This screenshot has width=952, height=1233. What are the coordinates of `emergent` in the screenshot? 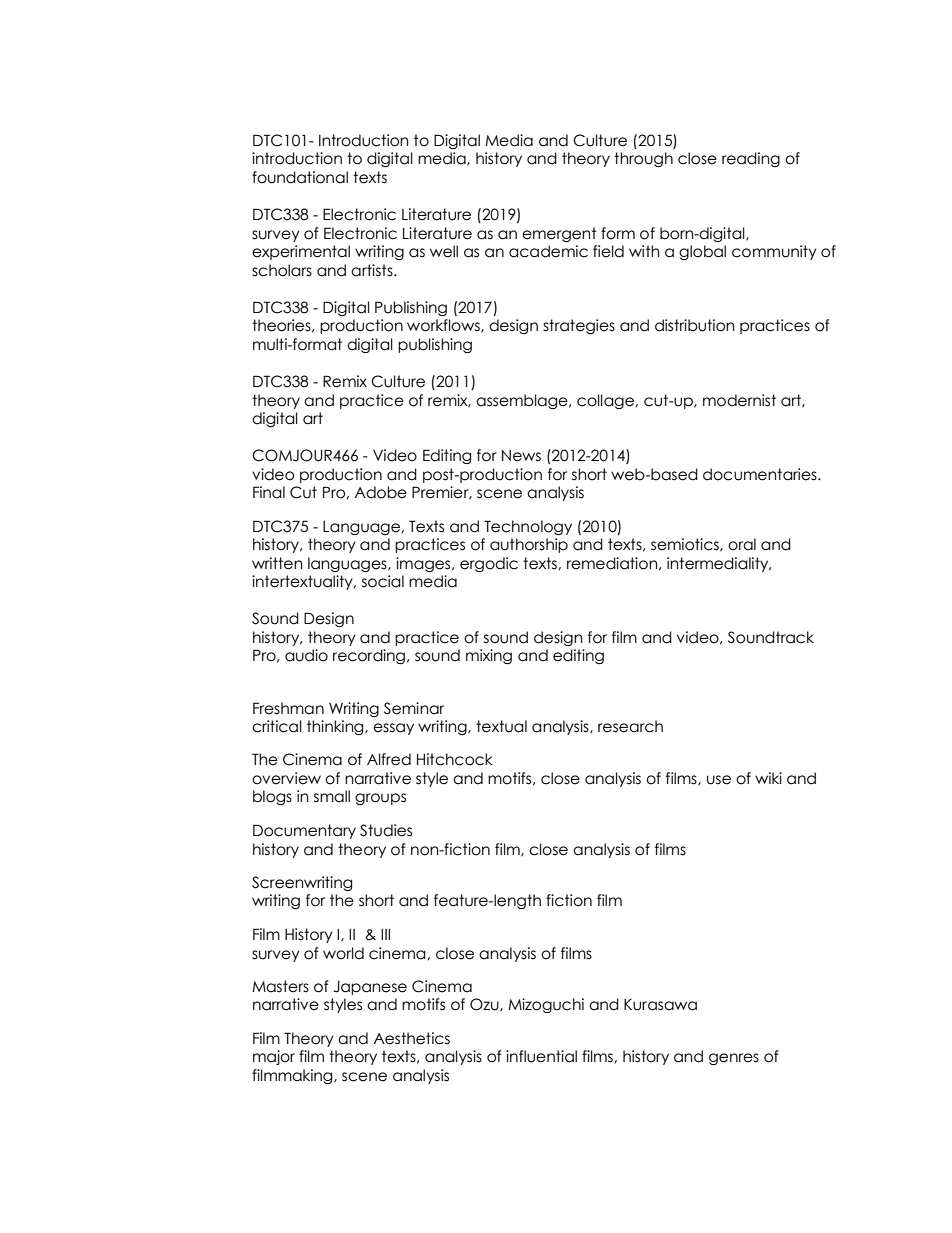 It's located at (559, 234).
